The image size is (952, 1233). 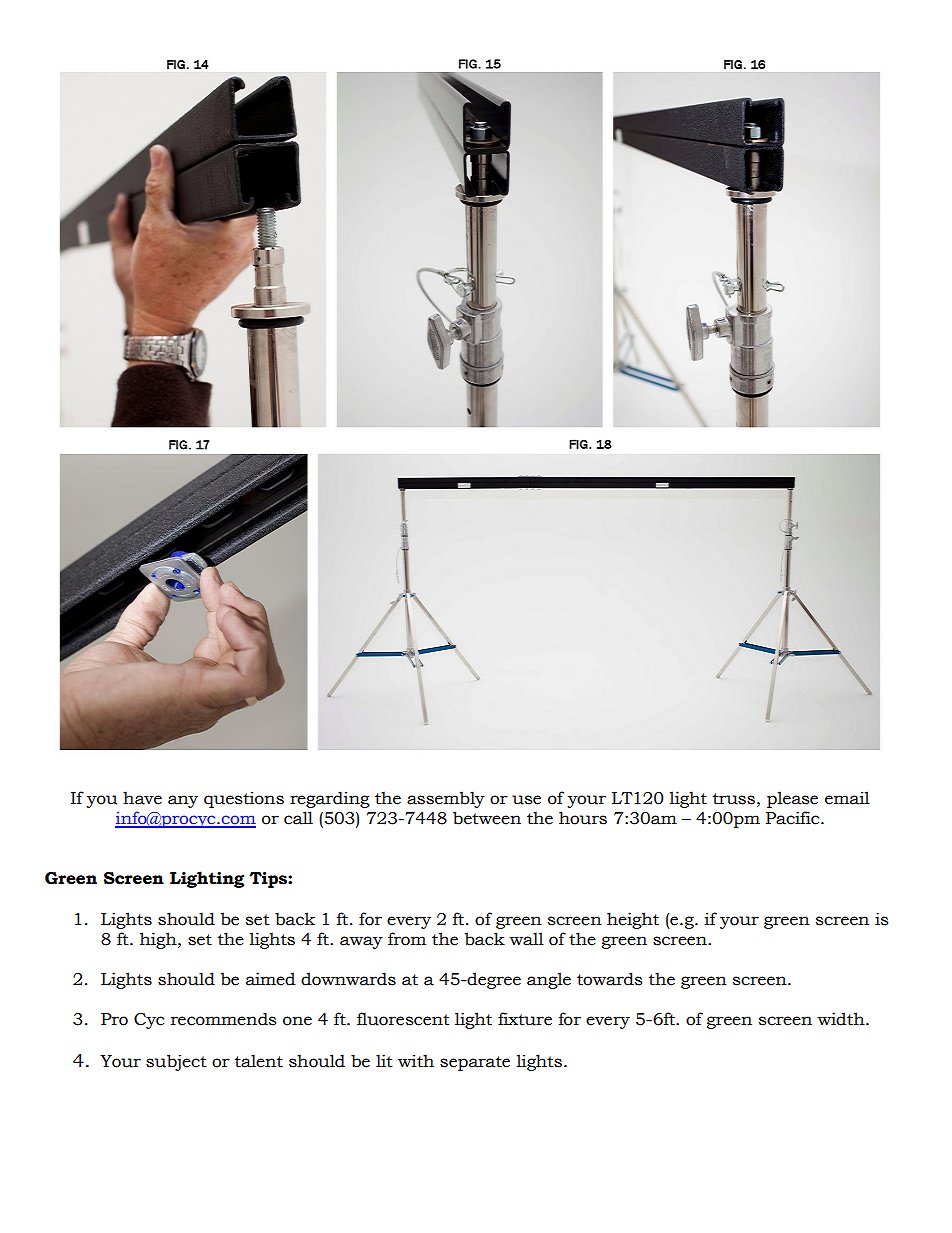 I want to click on high, so click(x=159, y=940).
